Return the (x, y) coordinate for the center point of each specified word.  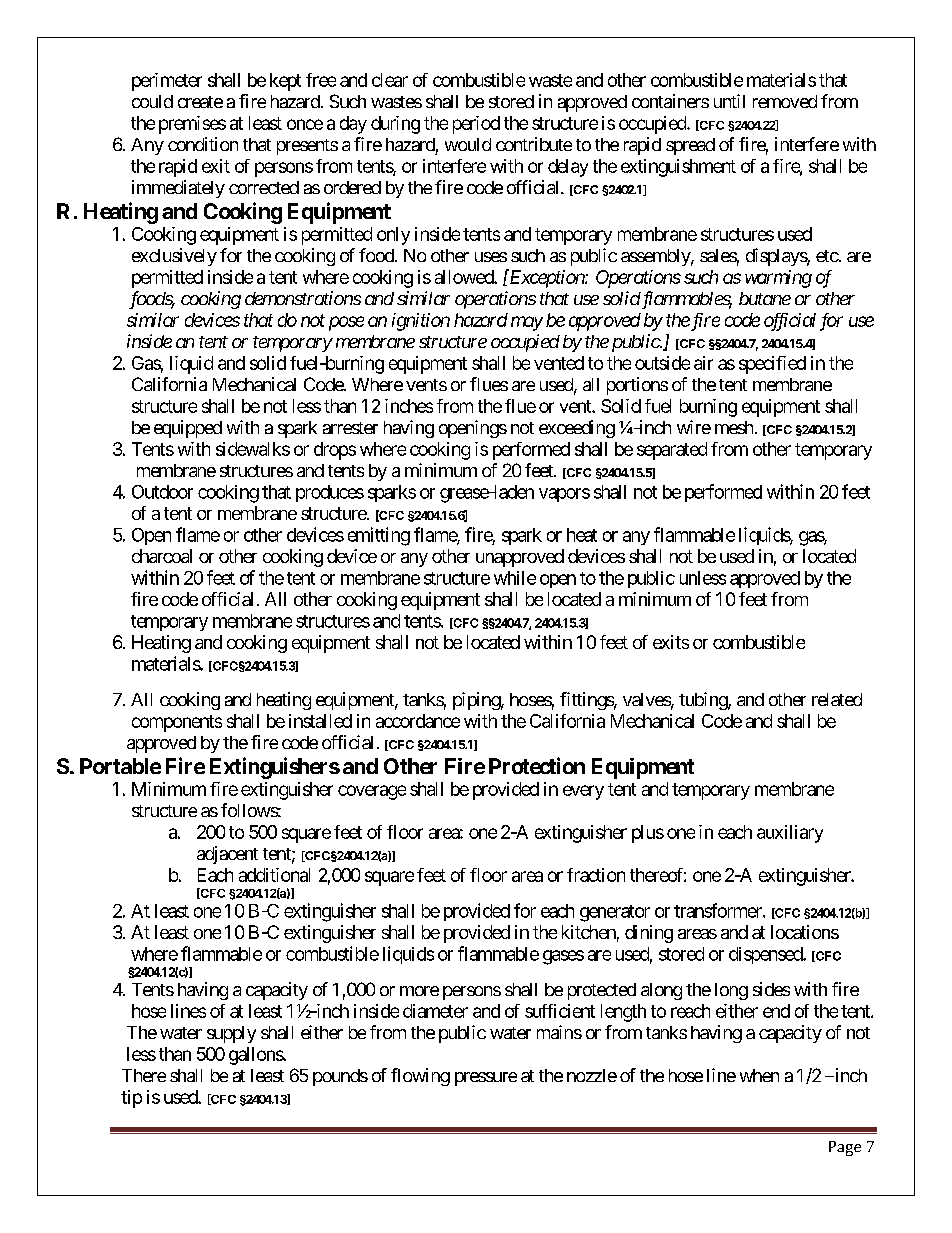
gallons (256, 1056)
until (729, 101)
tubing (704, 701)
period (476, 125)
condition (203, 144)
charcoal (162, 556)
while (515, 578)
